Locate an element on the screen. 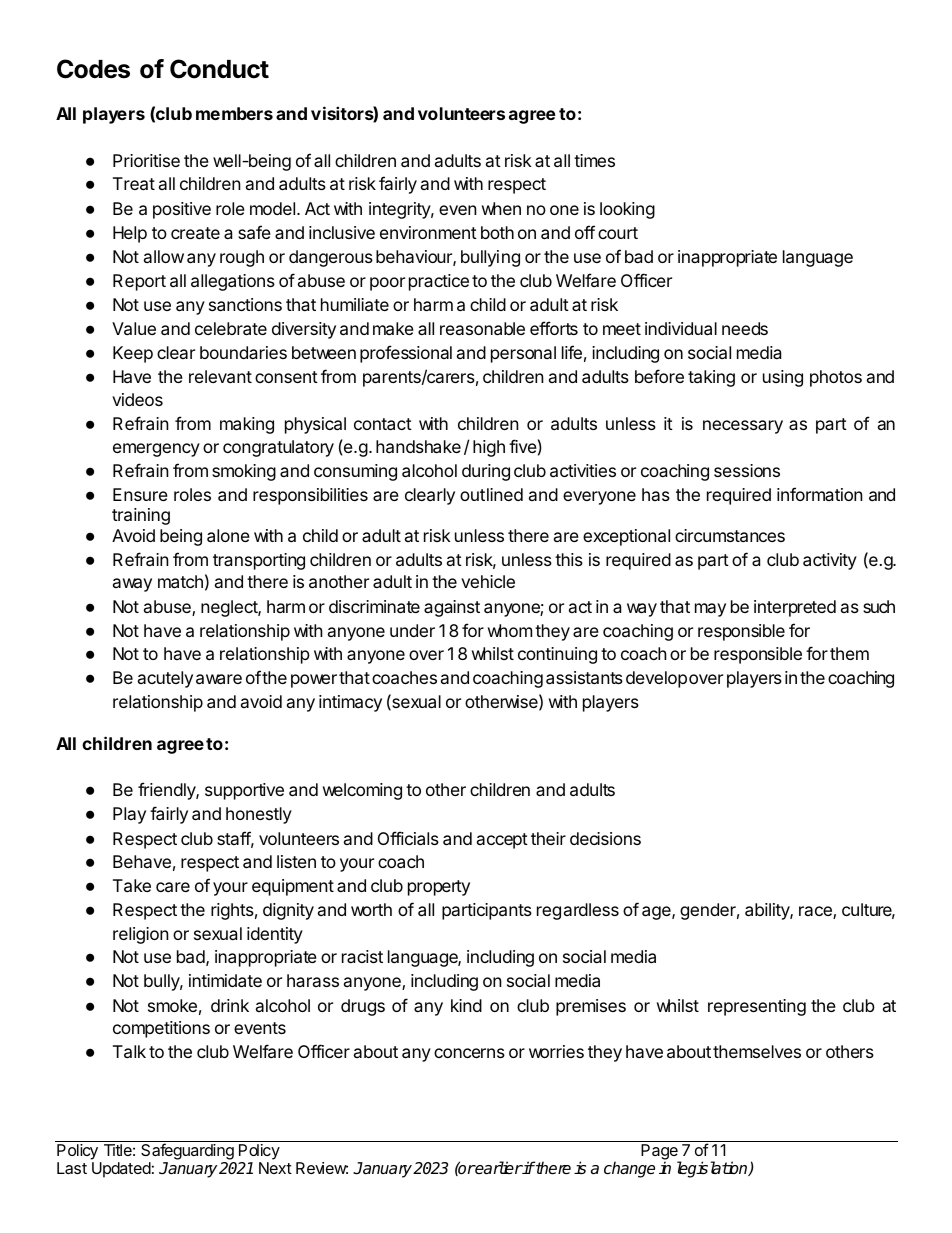 This screenshot has width=952, height=1233. match is located at coordinates (180, 581).
